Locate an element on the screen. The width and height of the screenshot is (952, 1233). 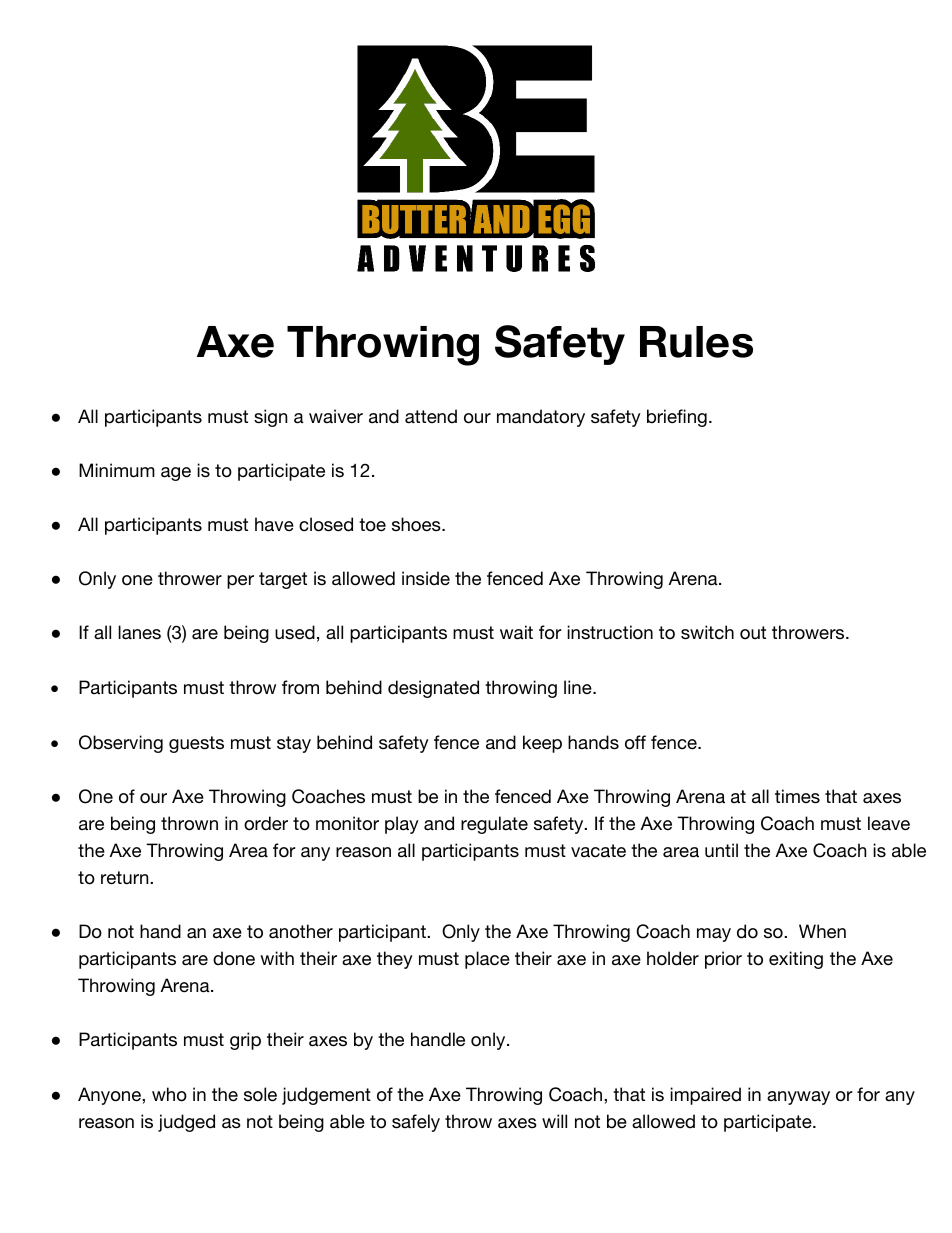
who is located at coordinates (169, 1094).
